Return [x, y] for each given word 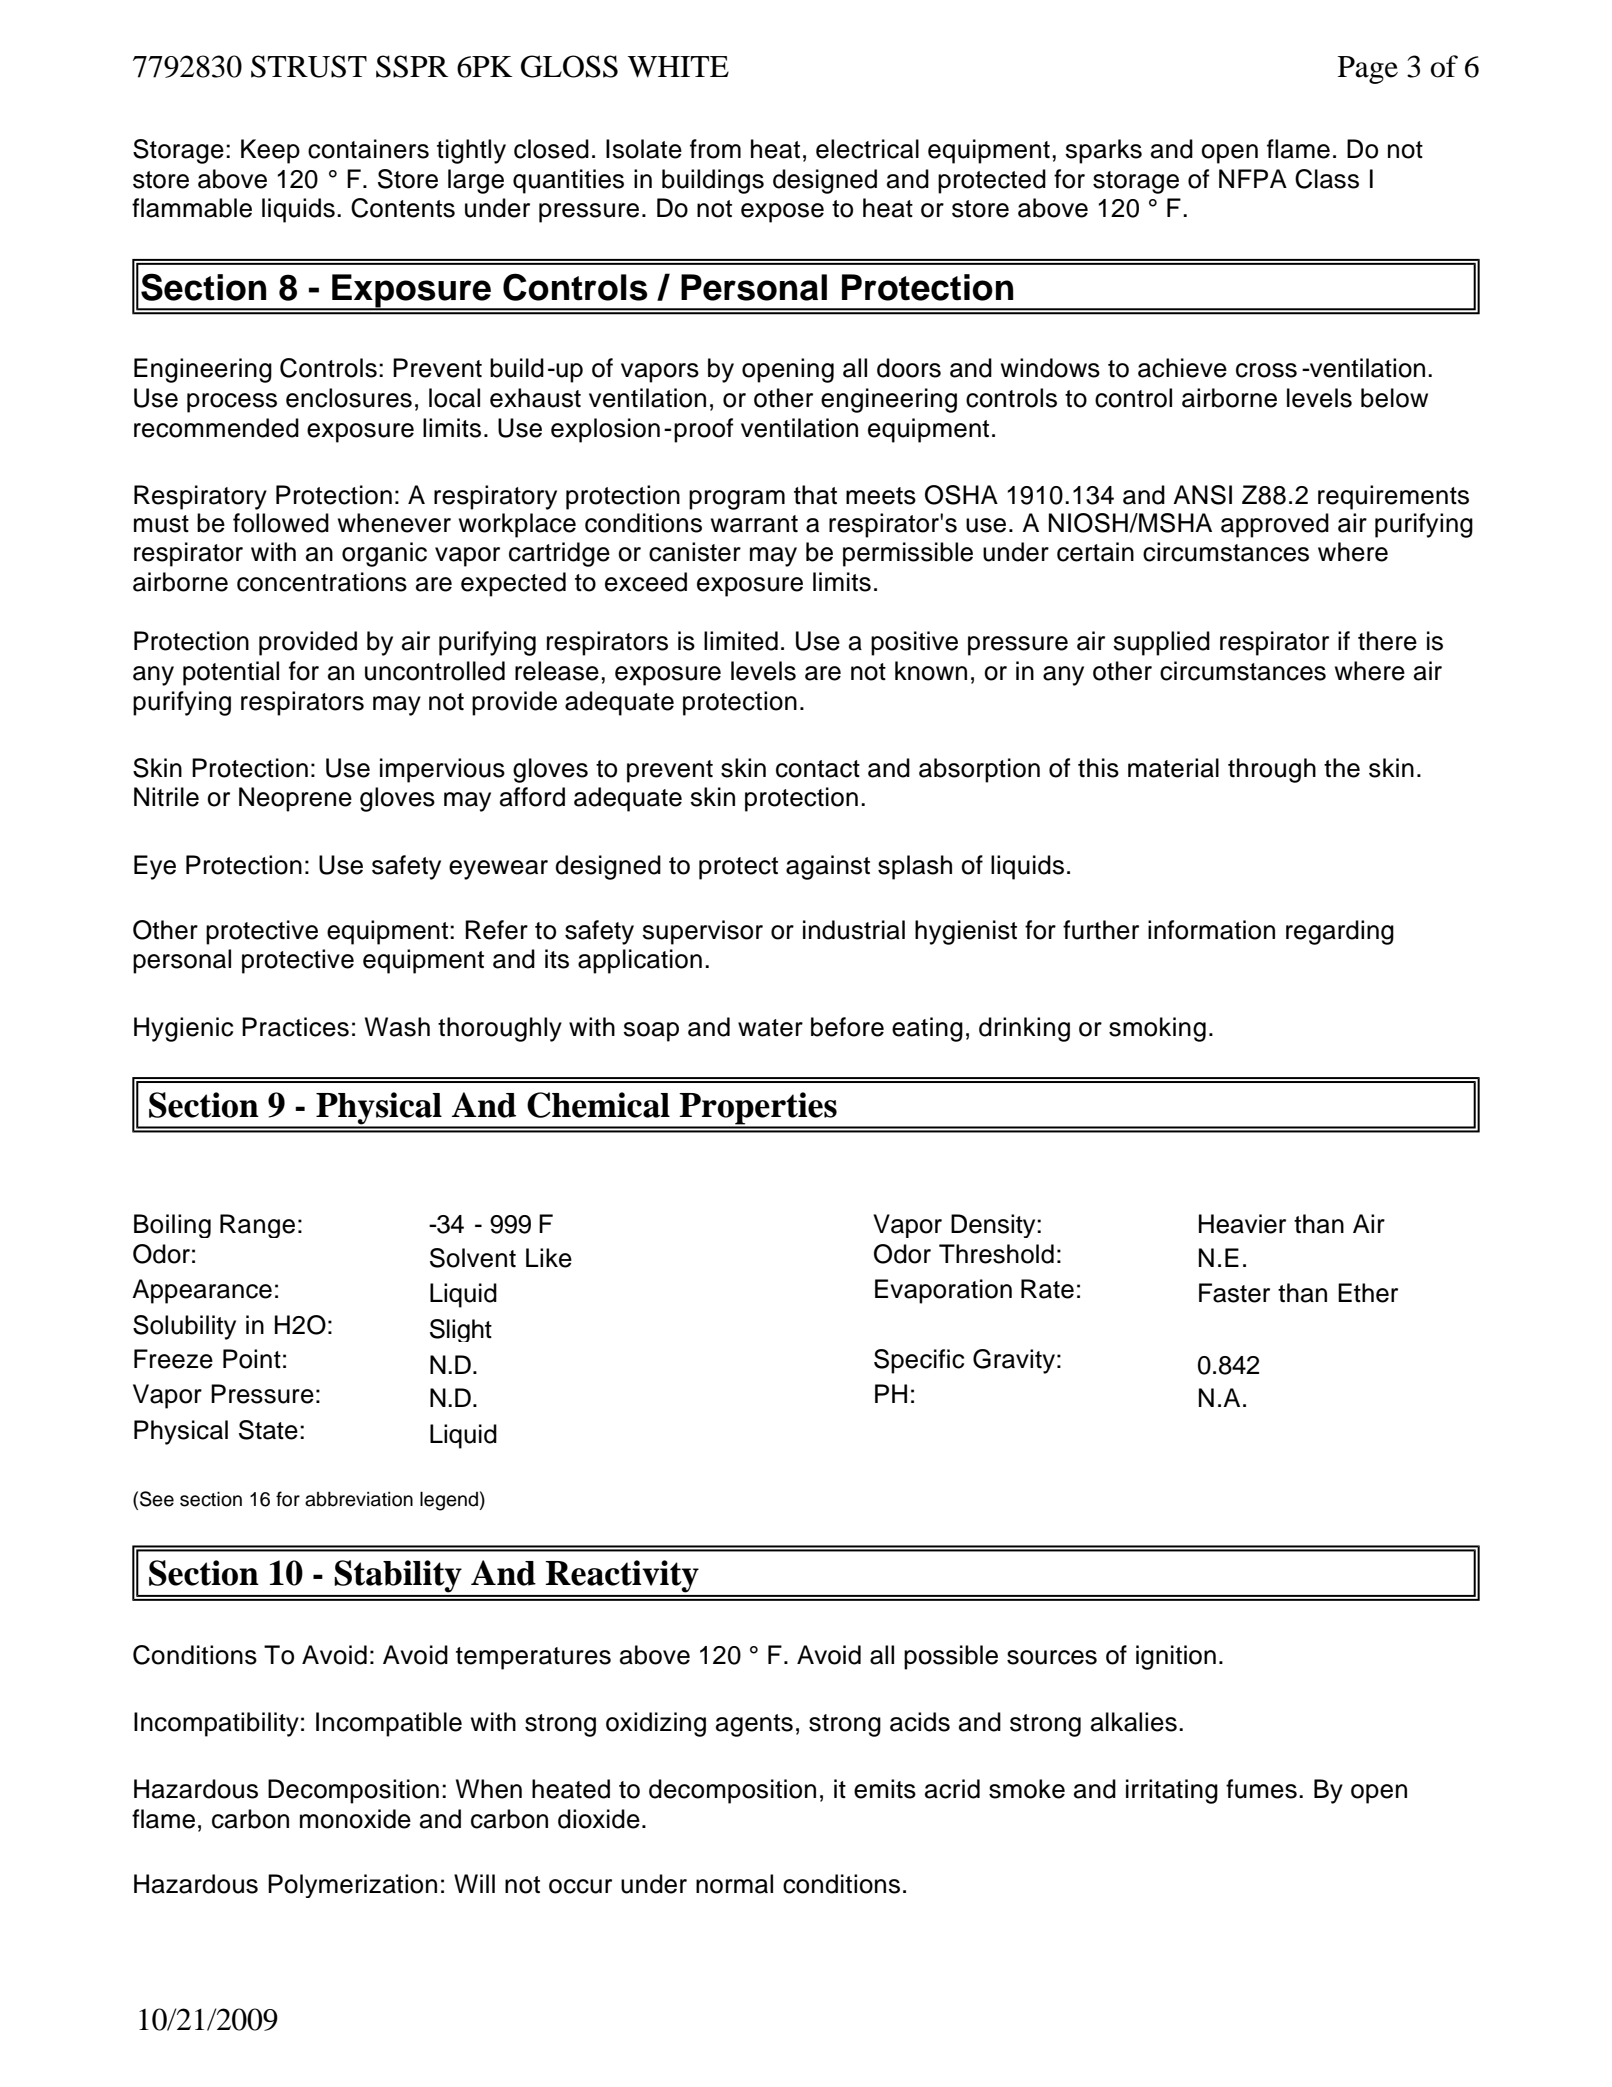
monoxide [355, 1819]
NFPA [1253, 178]
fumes [1261, 1789]
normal [734, 1884]
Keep [270, 151]
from [715, 149]
